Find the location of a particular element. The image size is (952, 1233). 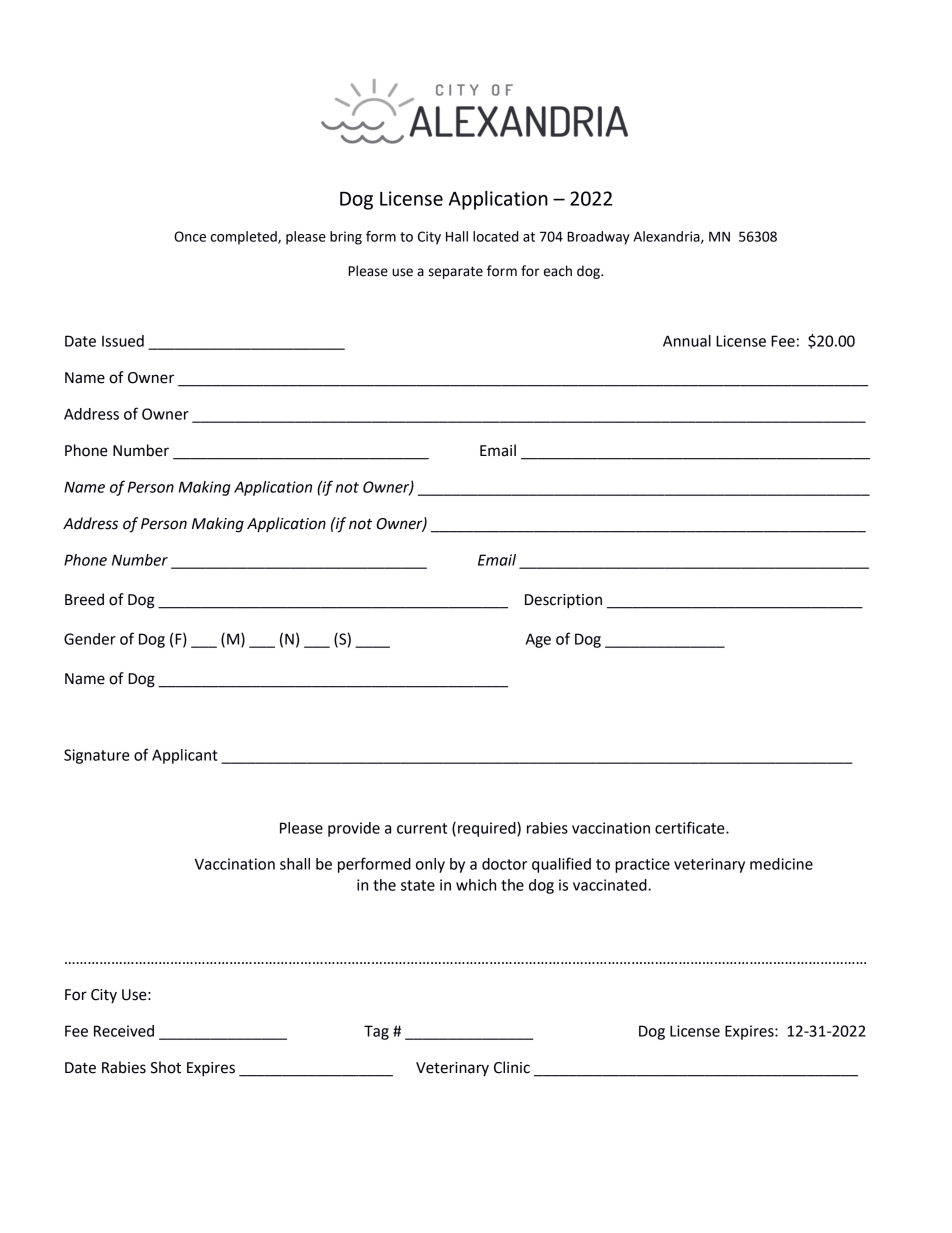

separate is located at coordinates (456, 273).
